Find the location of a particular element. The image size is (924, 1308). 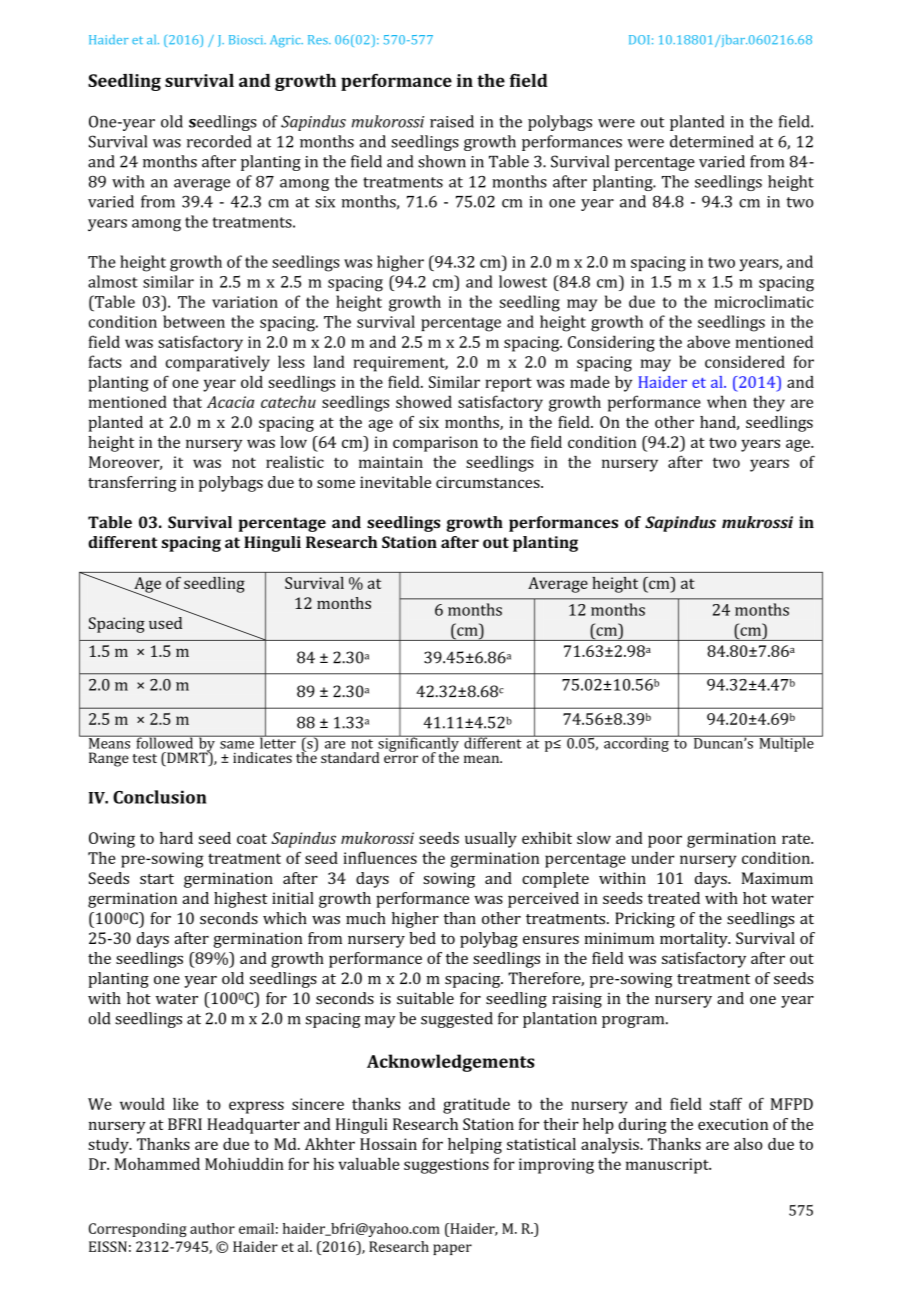

determined is located at coordinates (712, 141).
